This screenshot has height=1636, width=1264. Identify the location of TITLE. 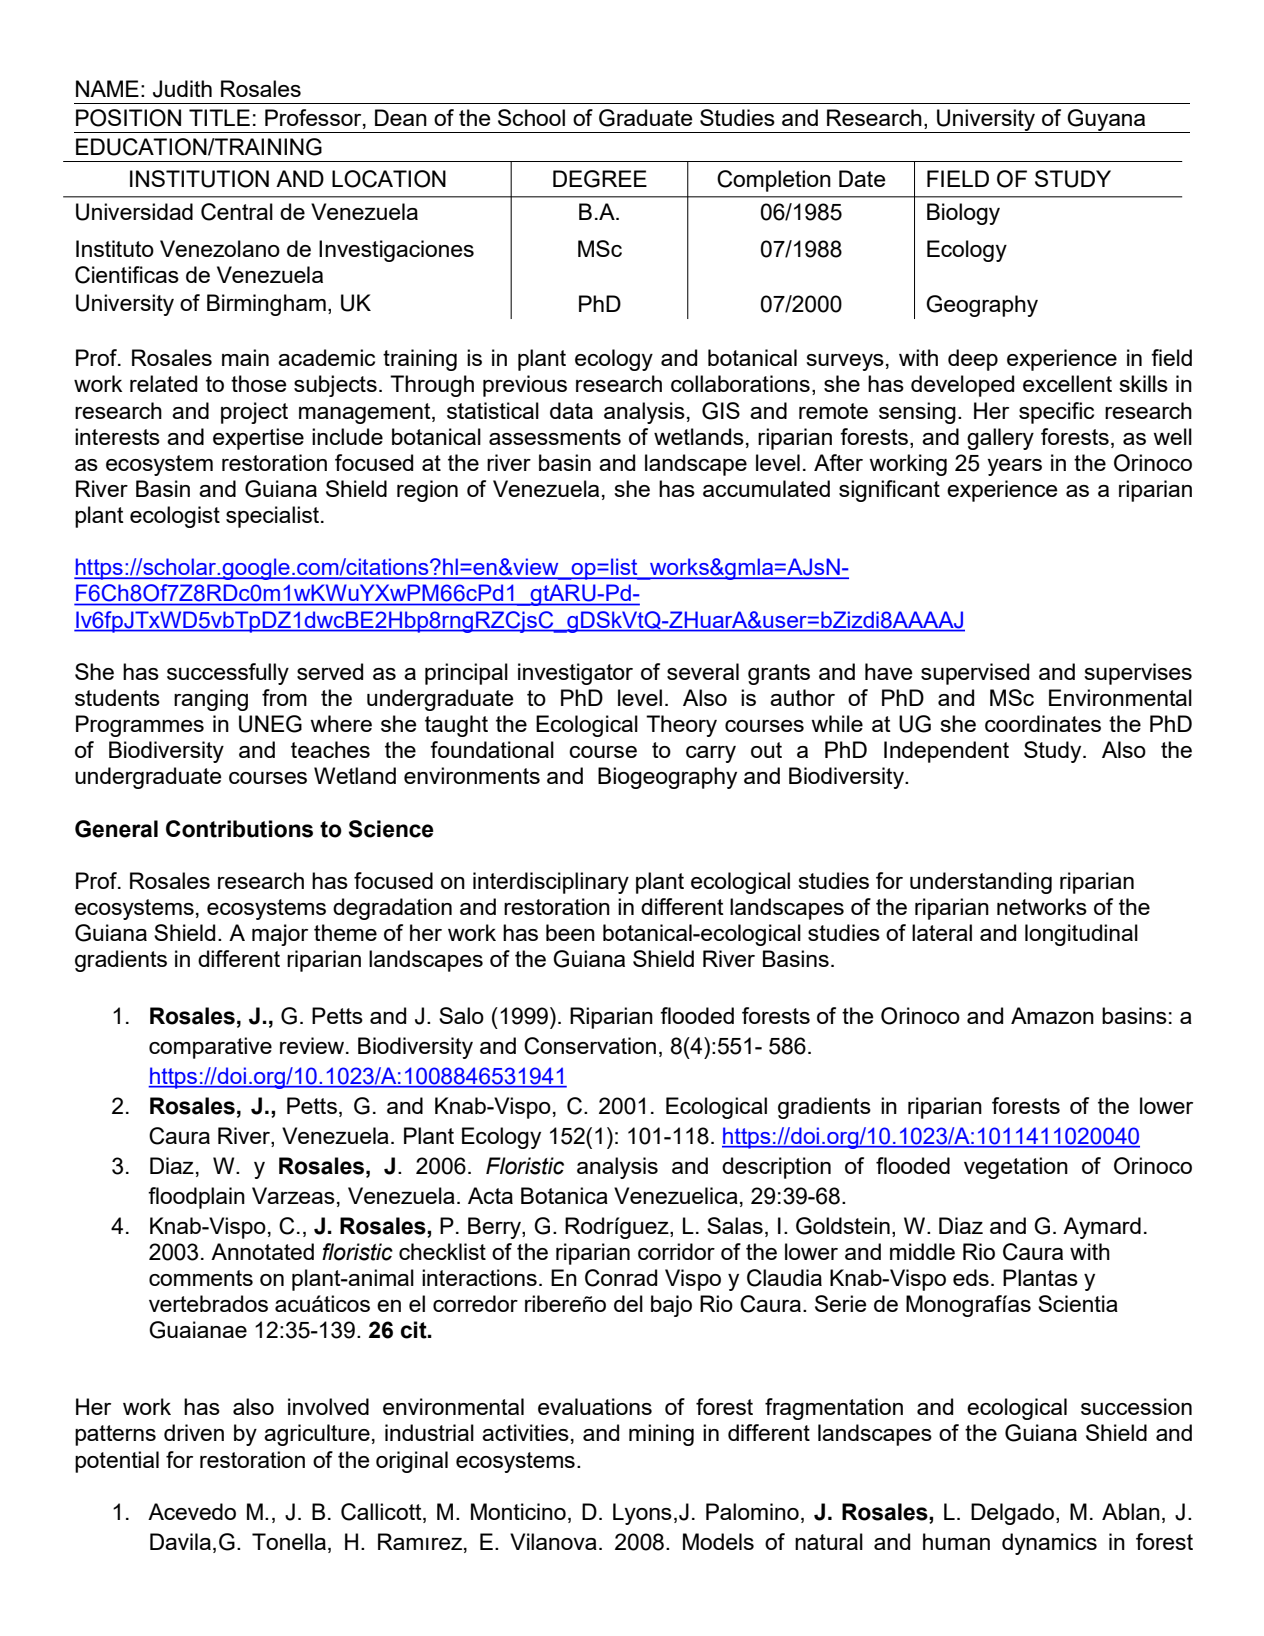
(219, 117).
